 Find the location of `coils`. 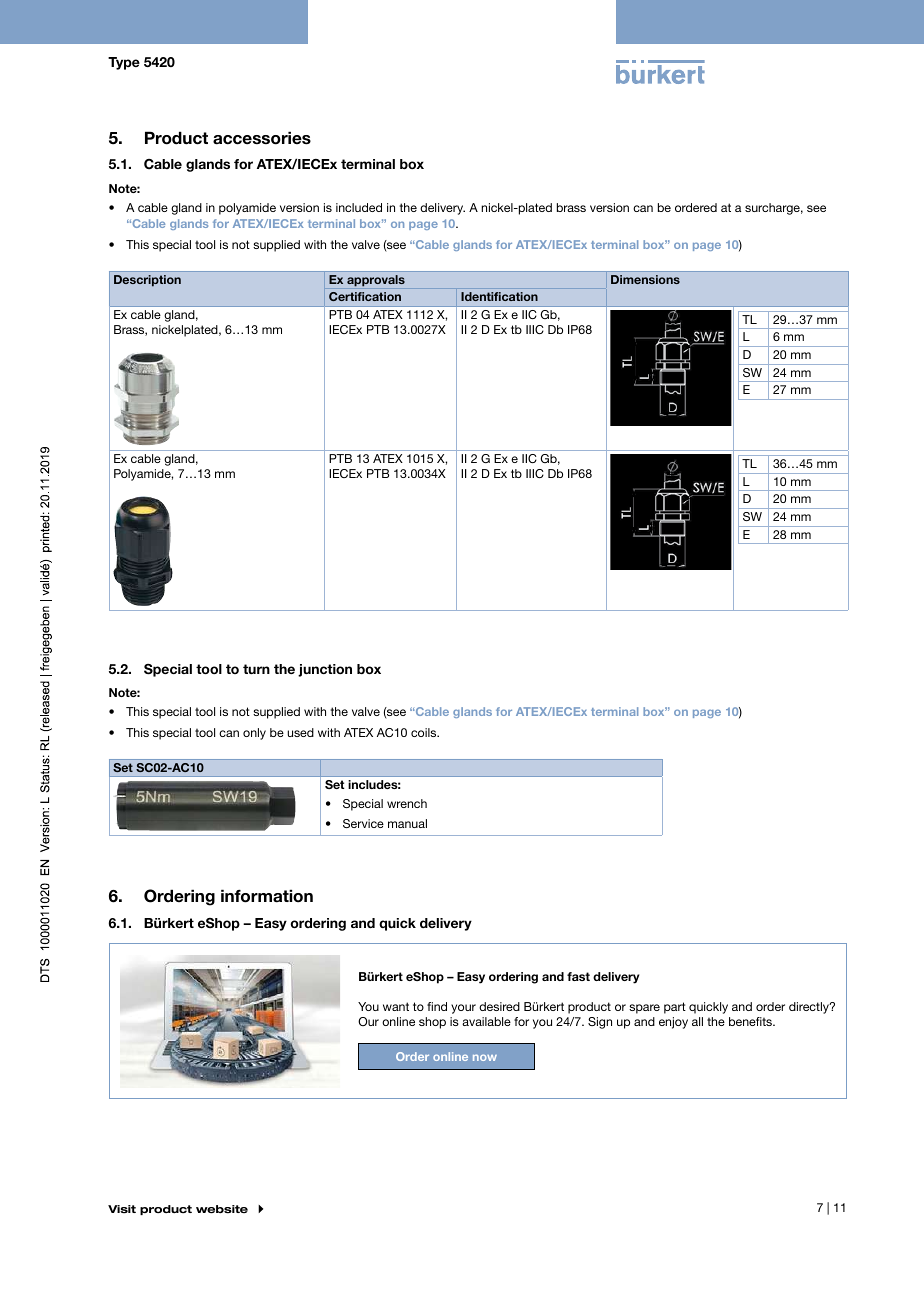

coils is located at coordinates (425, 732).
